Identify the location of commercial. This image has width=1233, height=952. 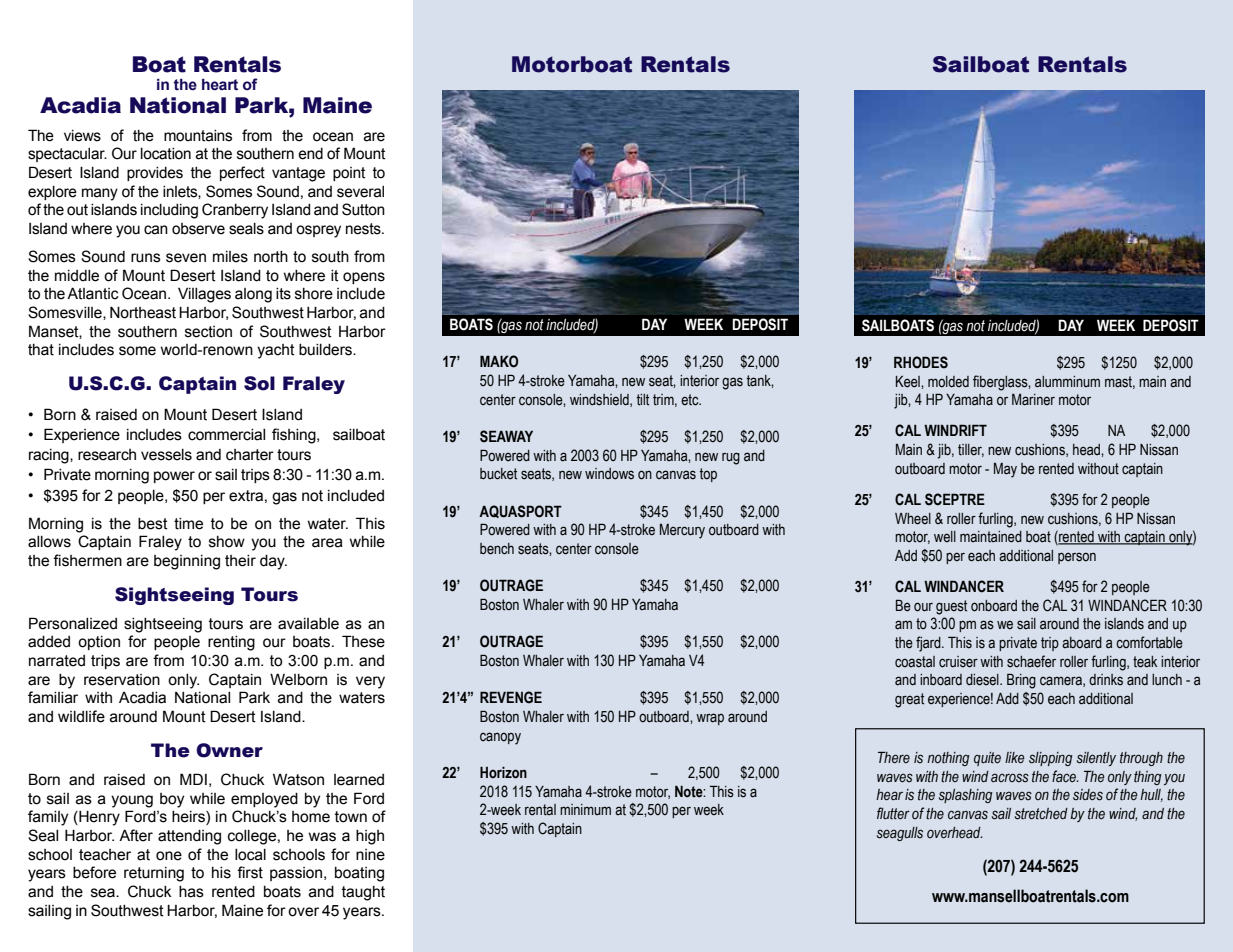
(226, 435).
